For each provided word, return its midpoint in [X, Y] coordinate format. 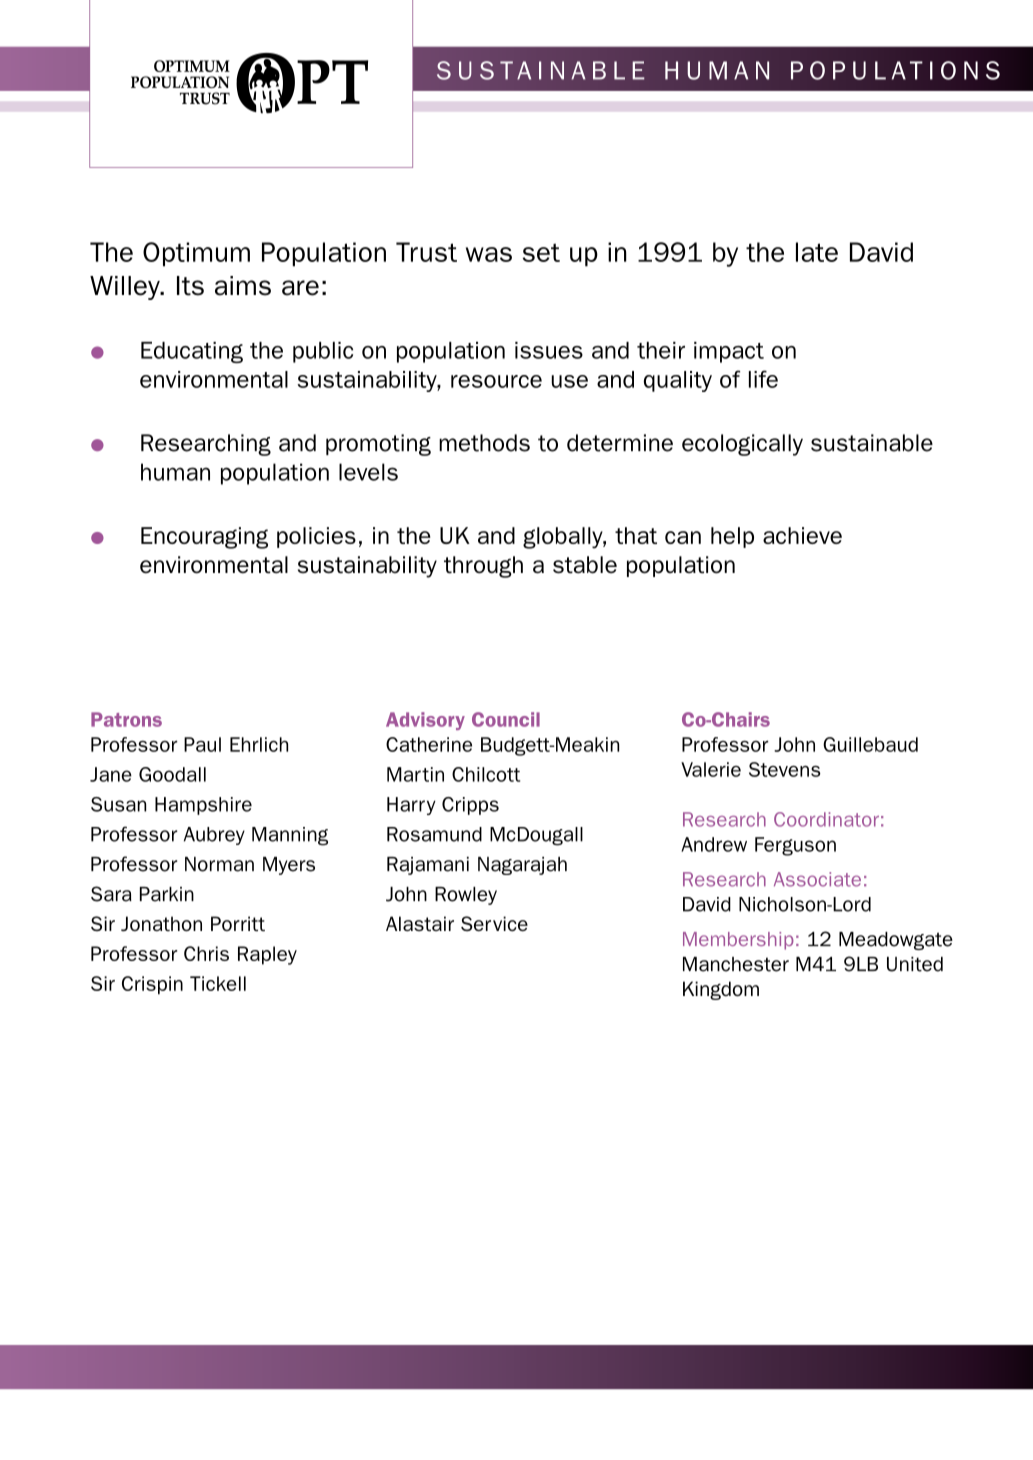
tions [955, 70]
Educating [192, 352]
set [541, 252]
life [763, 379]
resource [496, 381]
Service [494, 923]
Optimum [196, 254]
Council [506, 719]
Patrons [126, 719]
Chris [206, 953]
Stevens [785, 769]
